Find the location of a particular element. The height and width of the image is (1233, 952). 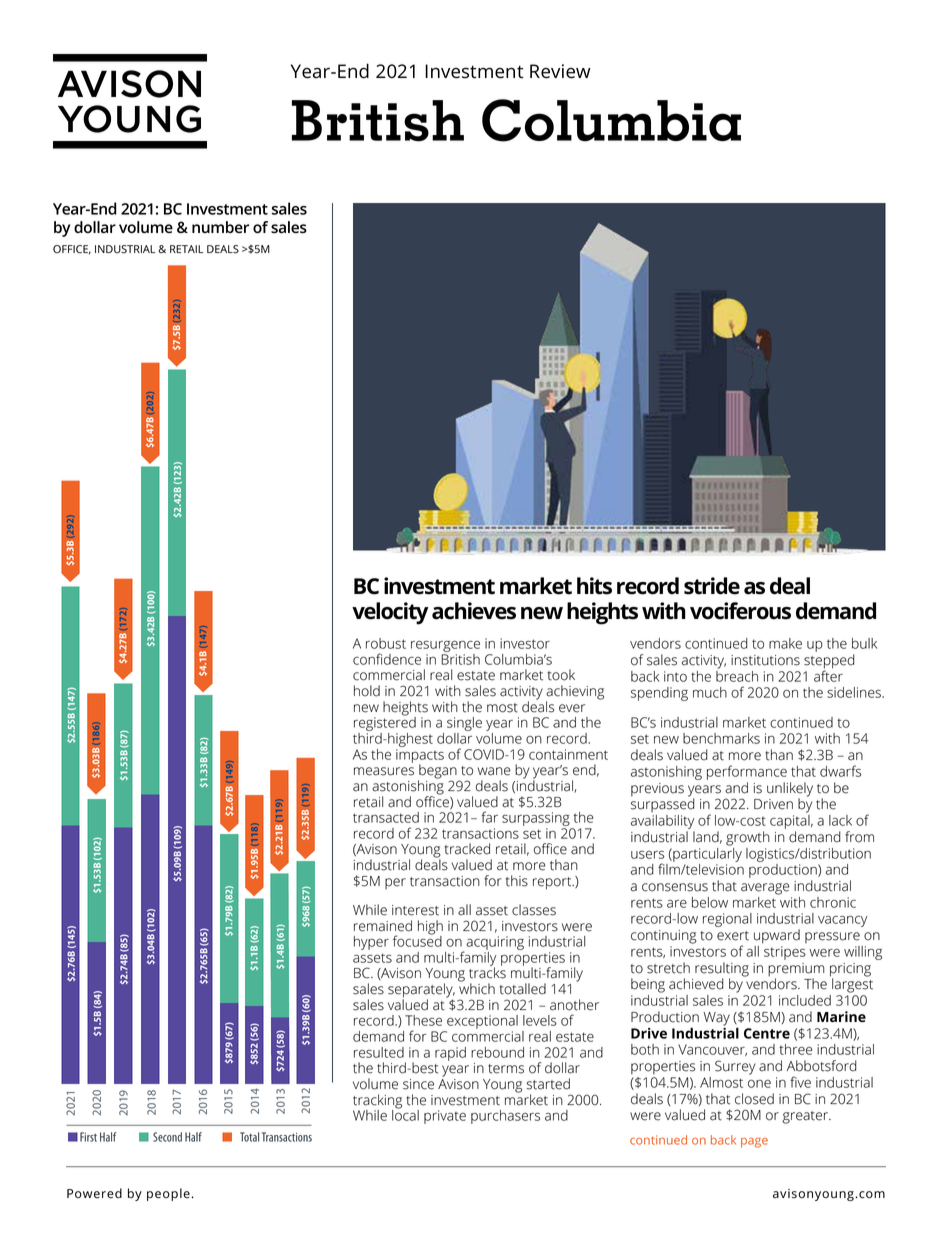

Second is located at coordinates (167, 1137).
